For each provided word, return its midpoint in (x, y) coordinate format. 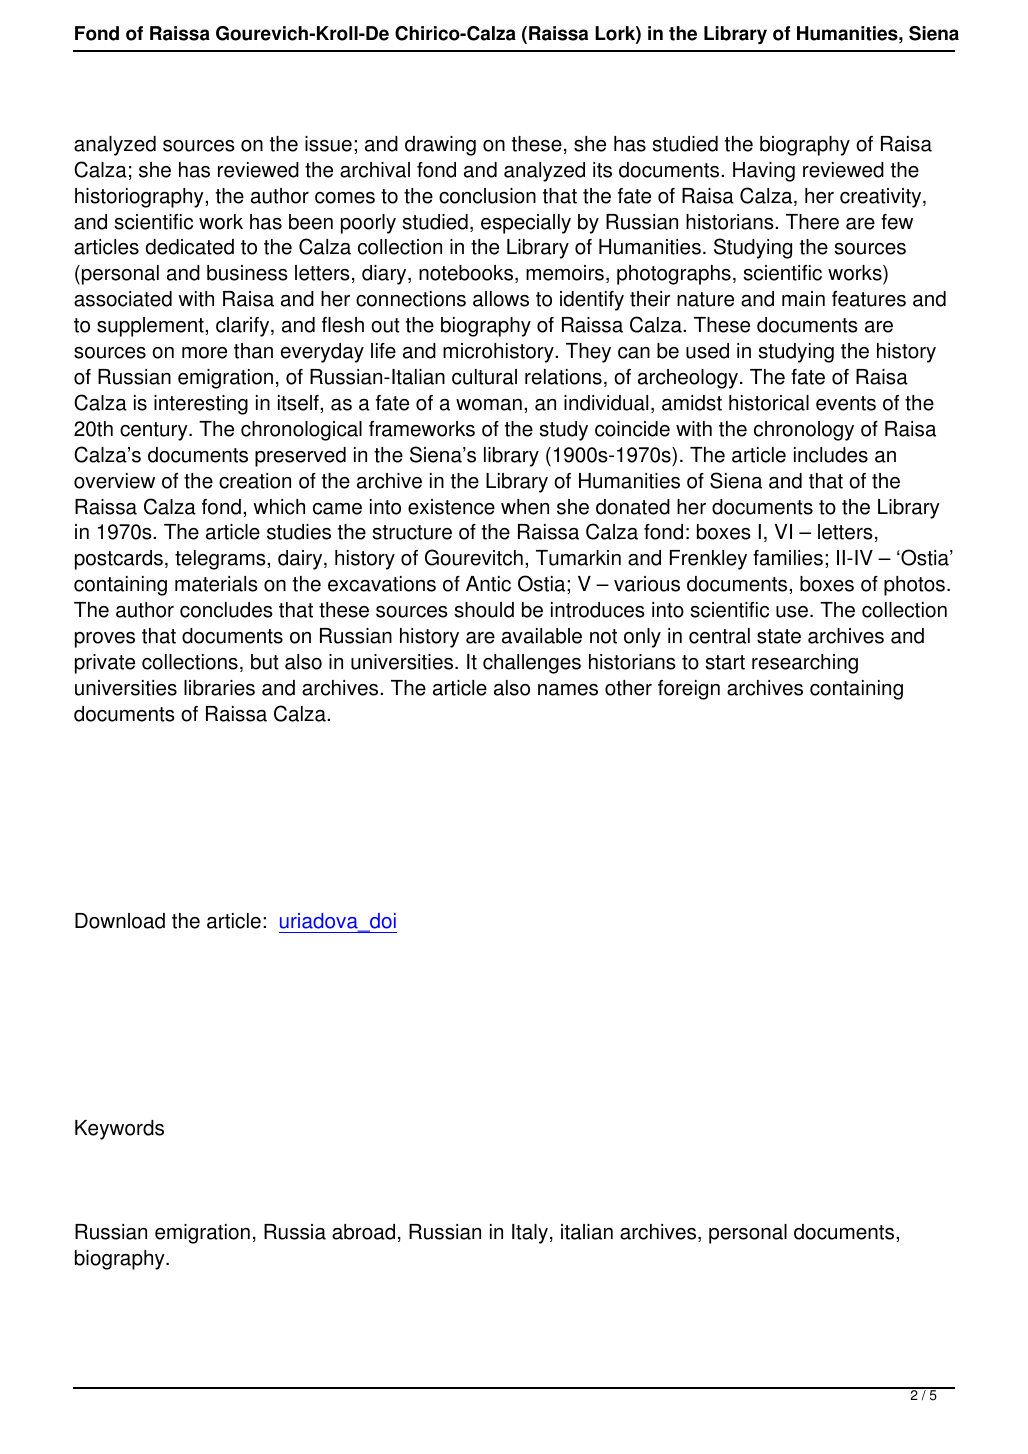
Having (764, 172)
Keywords (119, 1130)
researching (805, 664)
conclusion (487, 196)
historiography (140, 198)
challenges (532, 664)
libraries (219, 688)
